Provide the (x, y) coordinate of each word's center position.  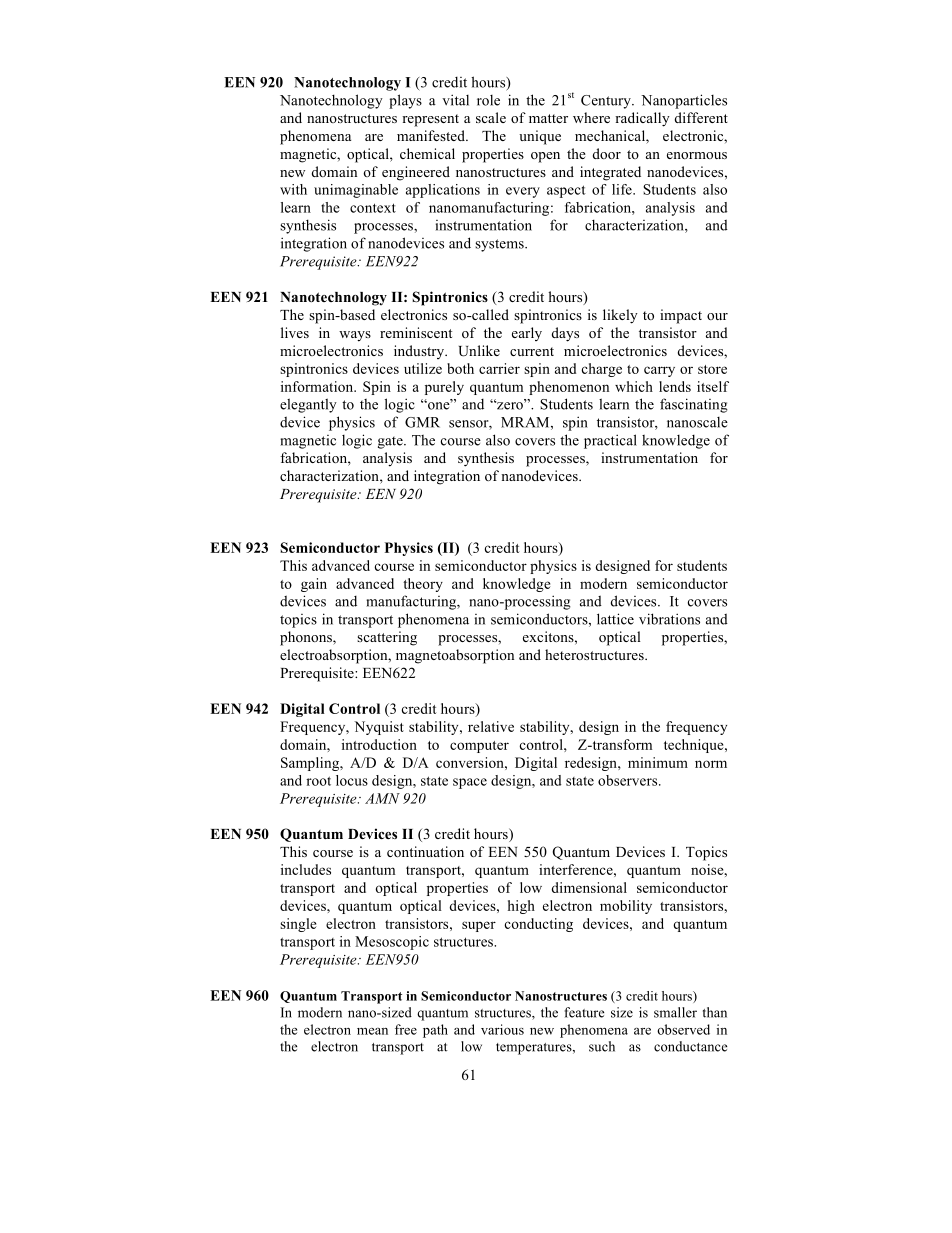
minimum (658, 762)
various (502, 1029)
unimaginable (356, 191)
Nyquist (379, 728)
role (488, 100)
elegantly (308, 405)
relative (491, 726)
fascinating (694, 405)
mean (372, 1031)
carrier (499, 368)
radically (642, 119)
